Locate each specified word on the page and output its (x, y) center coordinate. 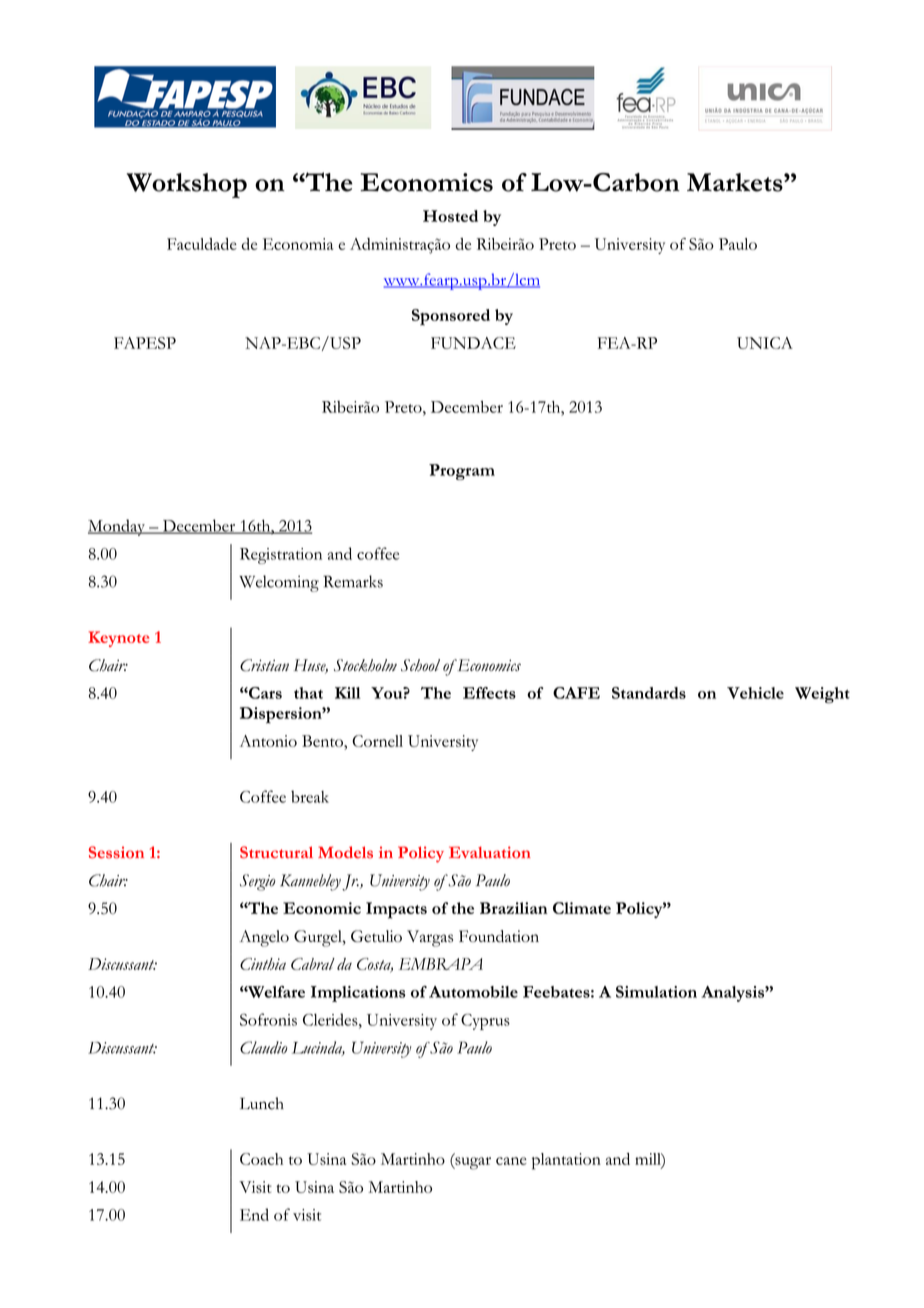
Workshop (187, 185)
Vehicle (755, 693)
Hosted (450, 216)
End (254, 1214)
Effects (489, 693)
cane (511, 1161)
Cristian (264, 665)
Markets (736, 182)
